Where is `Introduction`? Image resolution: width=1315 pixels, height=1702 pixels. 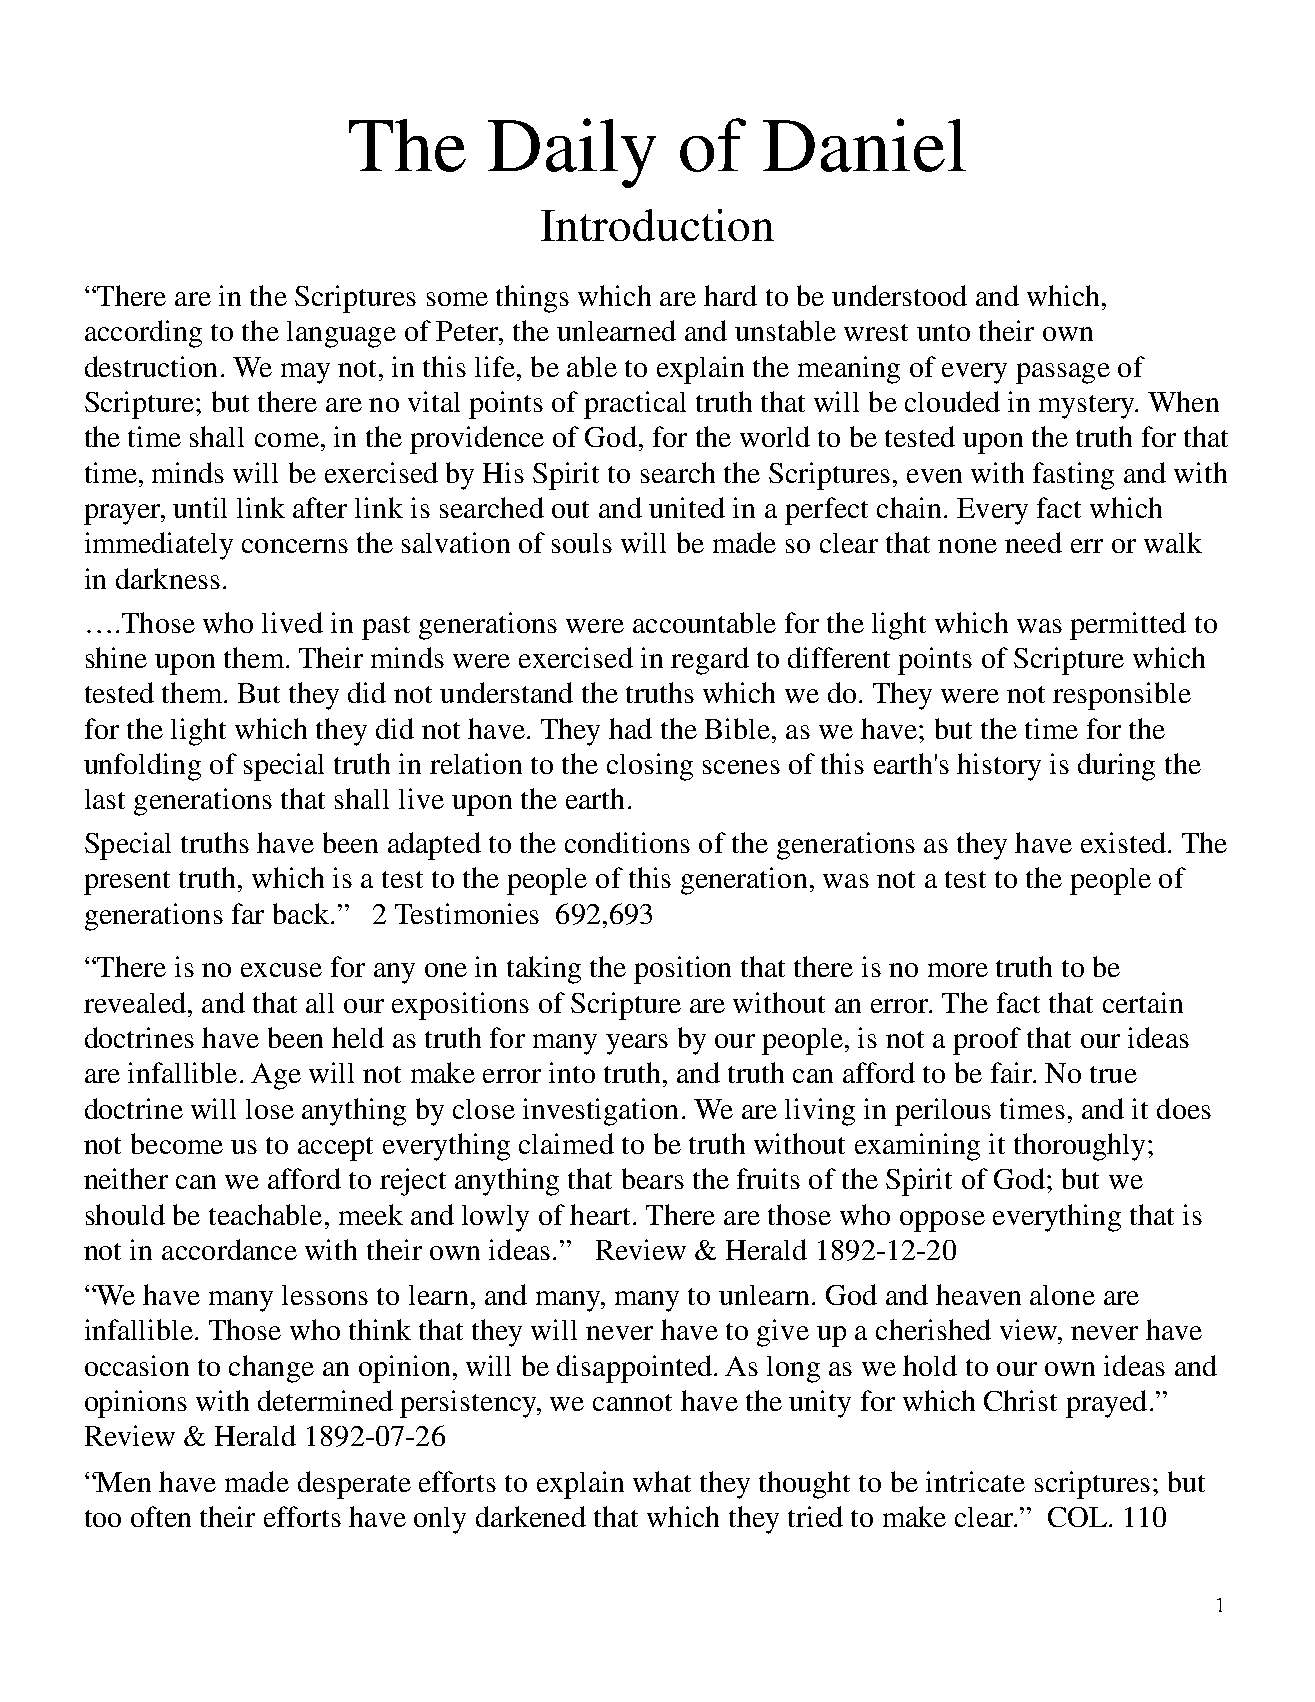
Introduction is located at coordinates (657, 225).
